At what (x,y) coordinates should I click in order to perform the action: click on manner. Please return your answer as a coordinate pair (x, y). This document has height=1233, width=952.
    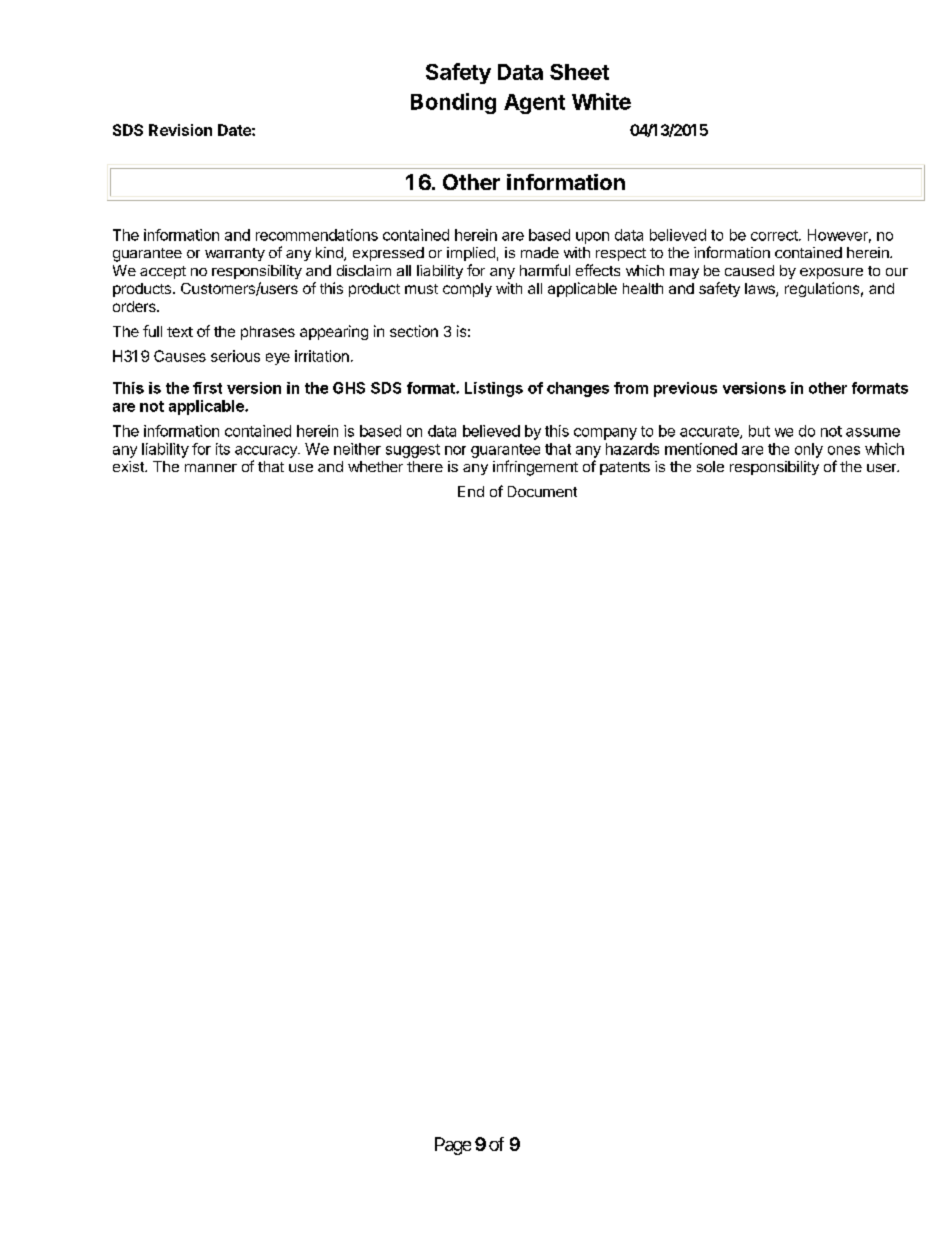
    Looking at the image, I should click on (211, 468).
